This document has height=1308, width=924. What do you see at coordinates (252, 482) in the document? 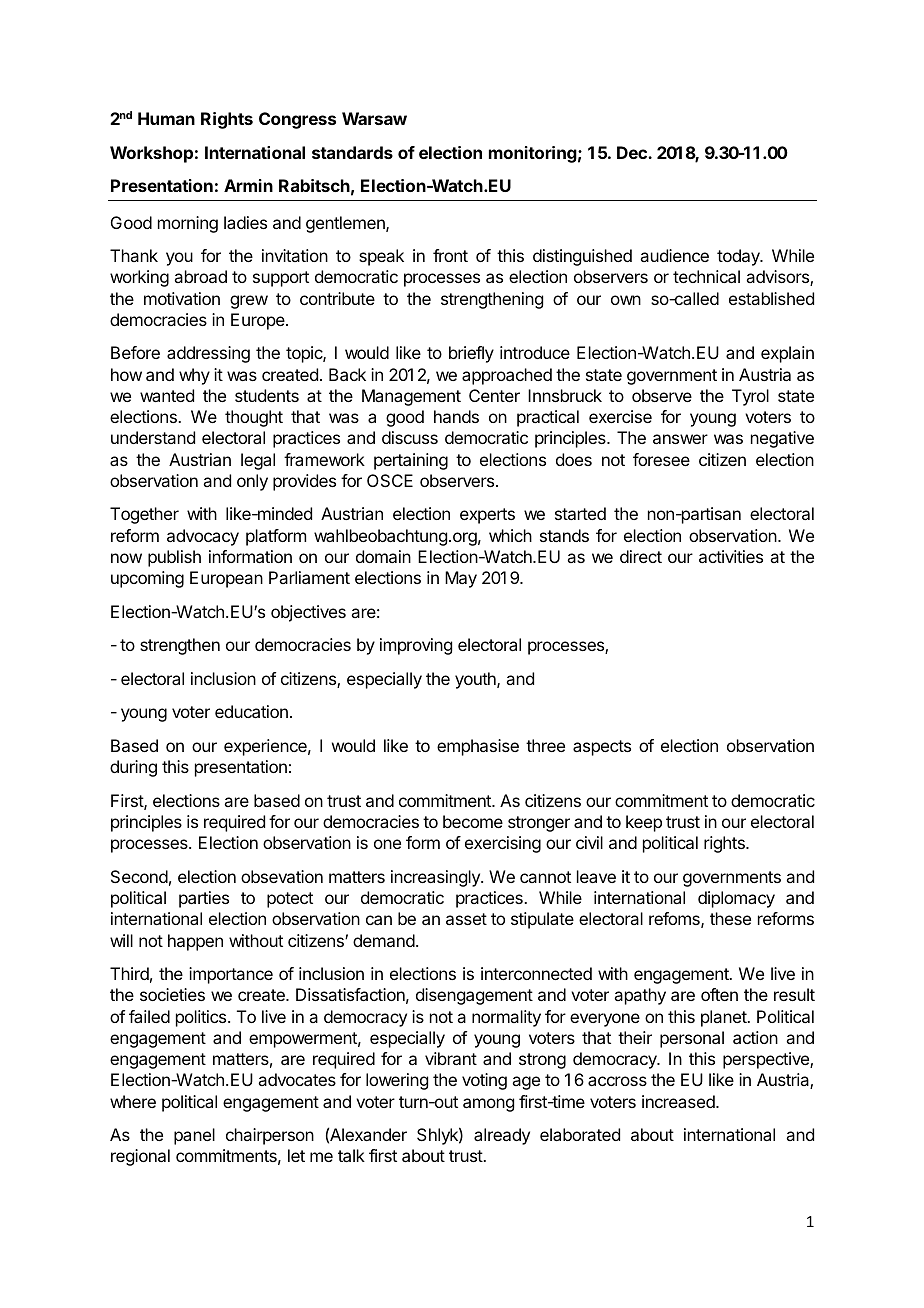
I see `only` at bounding box center [252, 482].
